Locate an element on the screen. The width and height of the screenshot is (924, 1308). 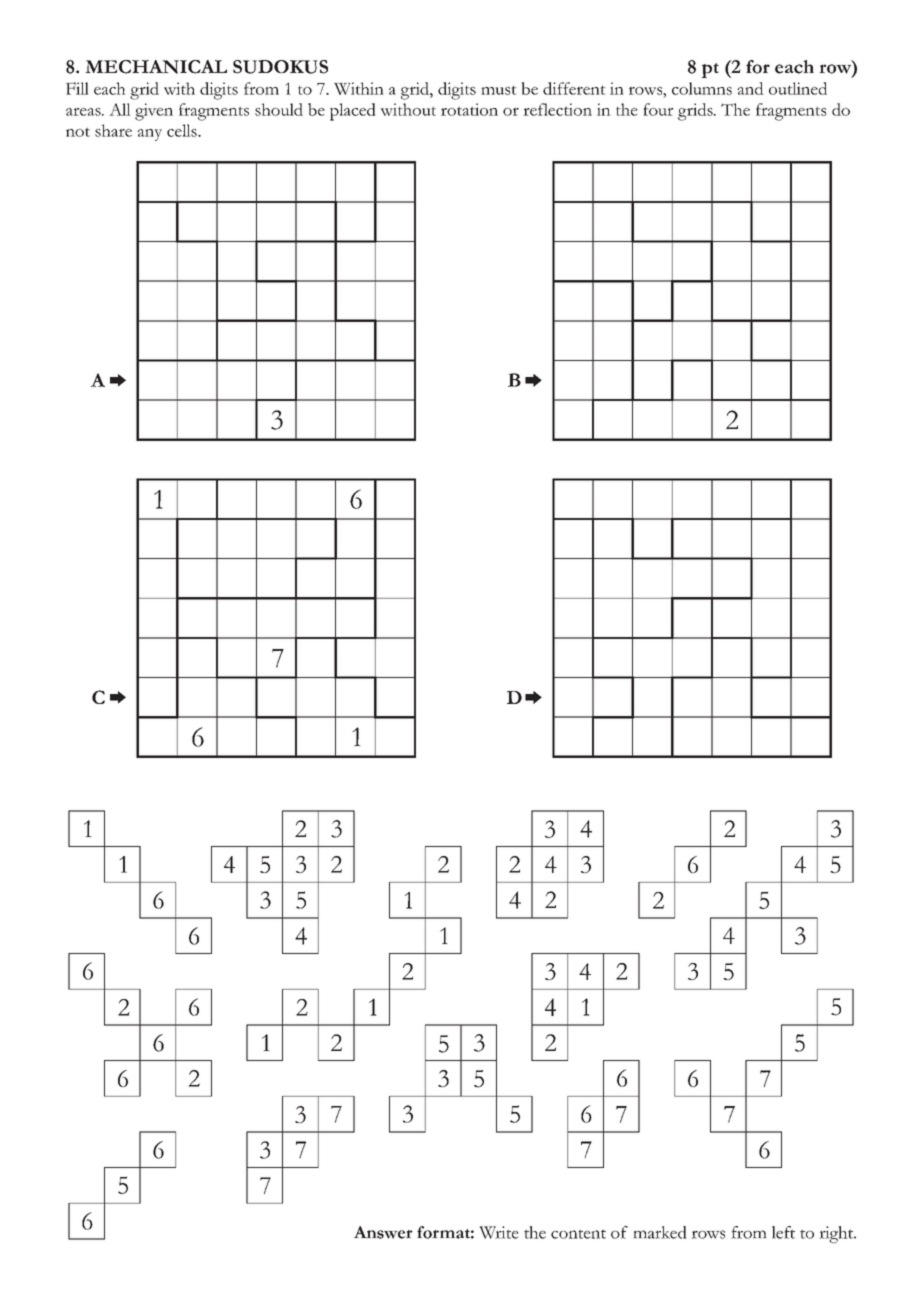
four is located at coordinates (658, 109).
